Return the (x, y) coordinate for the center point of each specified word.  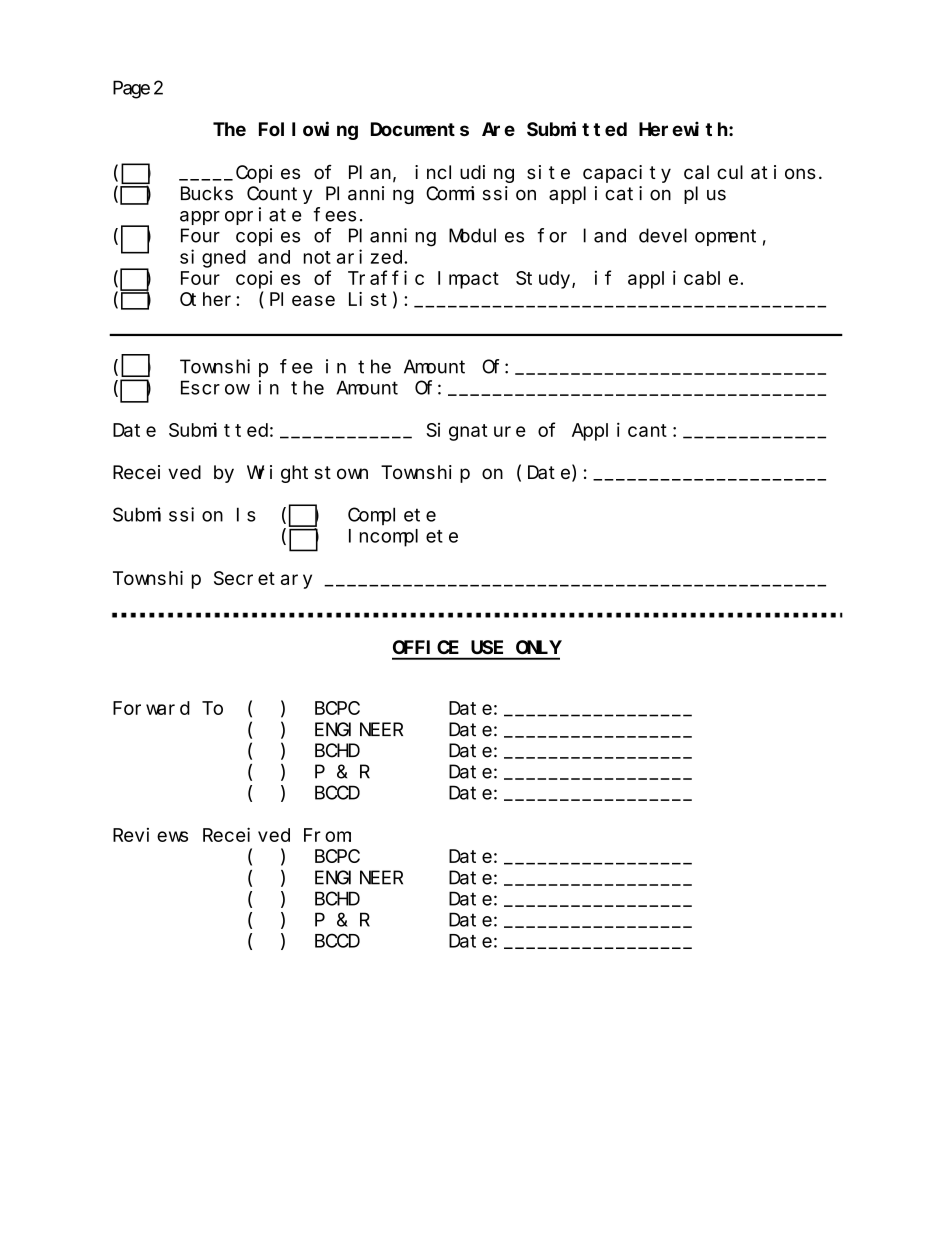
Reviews (150, 835)
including (464, 174)
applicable (683, 279)
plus (705, 195)
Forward (151, 708)
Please (302, 299)
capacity (627, 174)
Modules (486, 235)
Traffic (386, 277)
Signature (476, 432)
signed (213, 258)
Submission (168, 514)
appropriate (240, 216)
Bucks (207, 193)
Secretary (263, 580)
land (605, 235)
